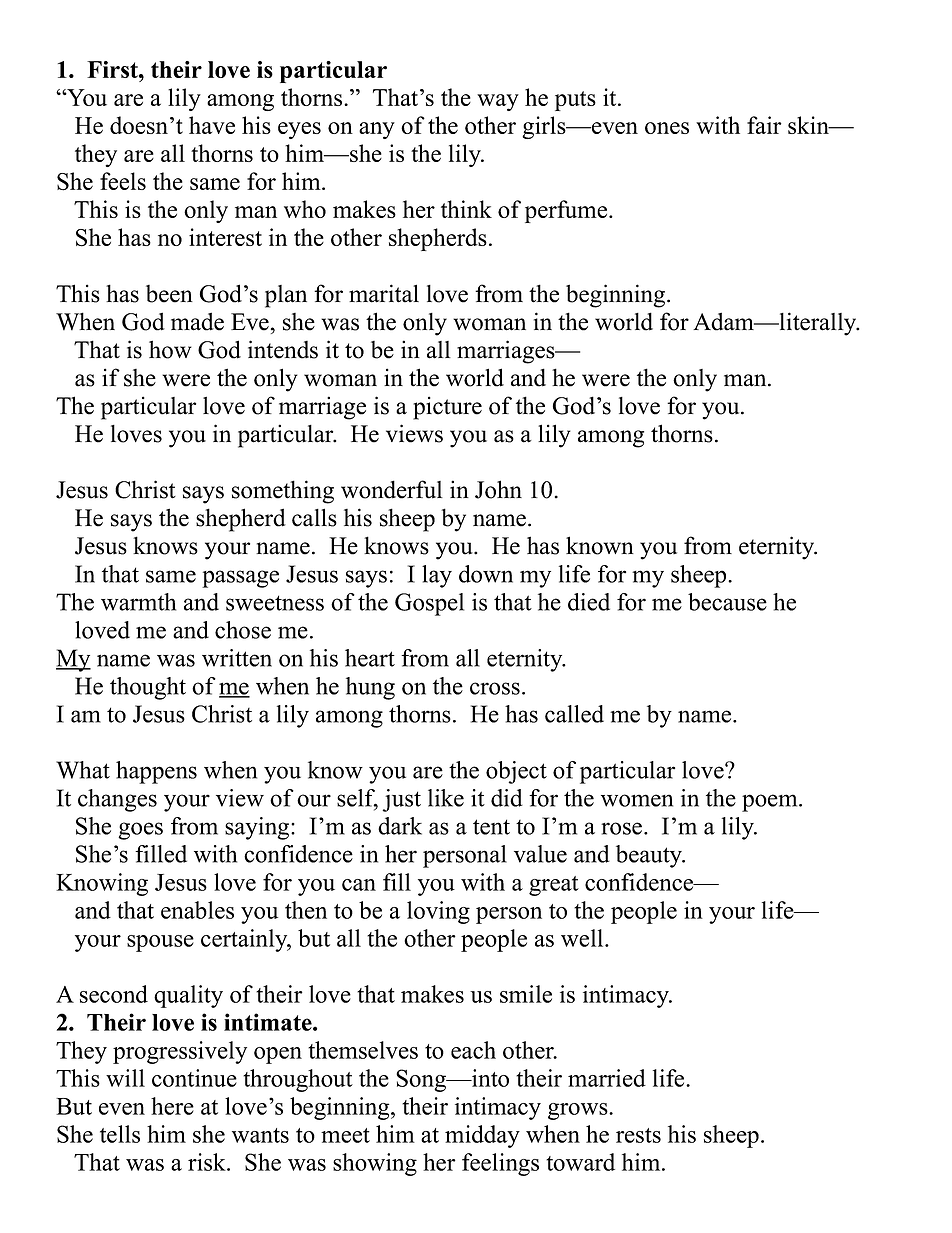 Image resolution: width=952 pixels, height=1233 pixels. I want to click on midday, so click(482, 1136).
